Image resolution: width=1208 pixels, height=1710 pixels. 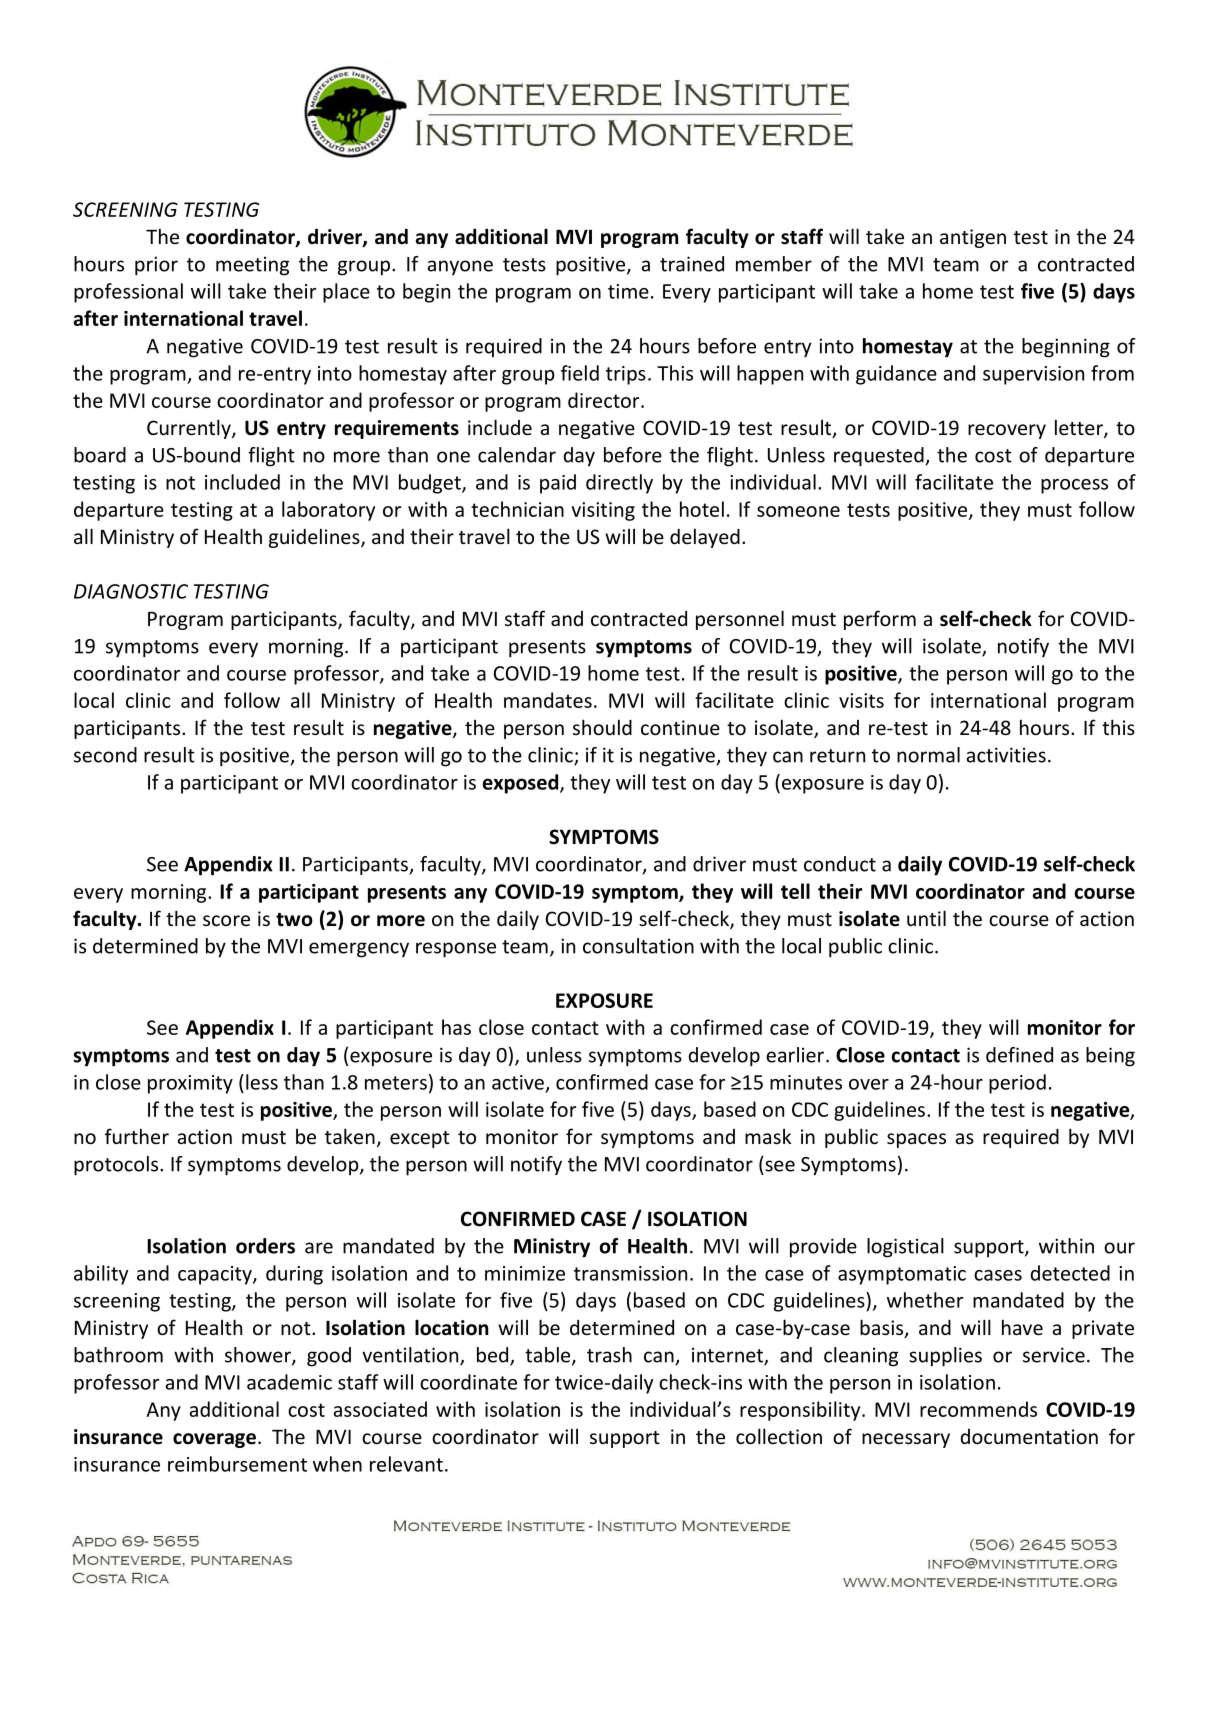 I want to click on meeting, so click(x=252, y=266).
